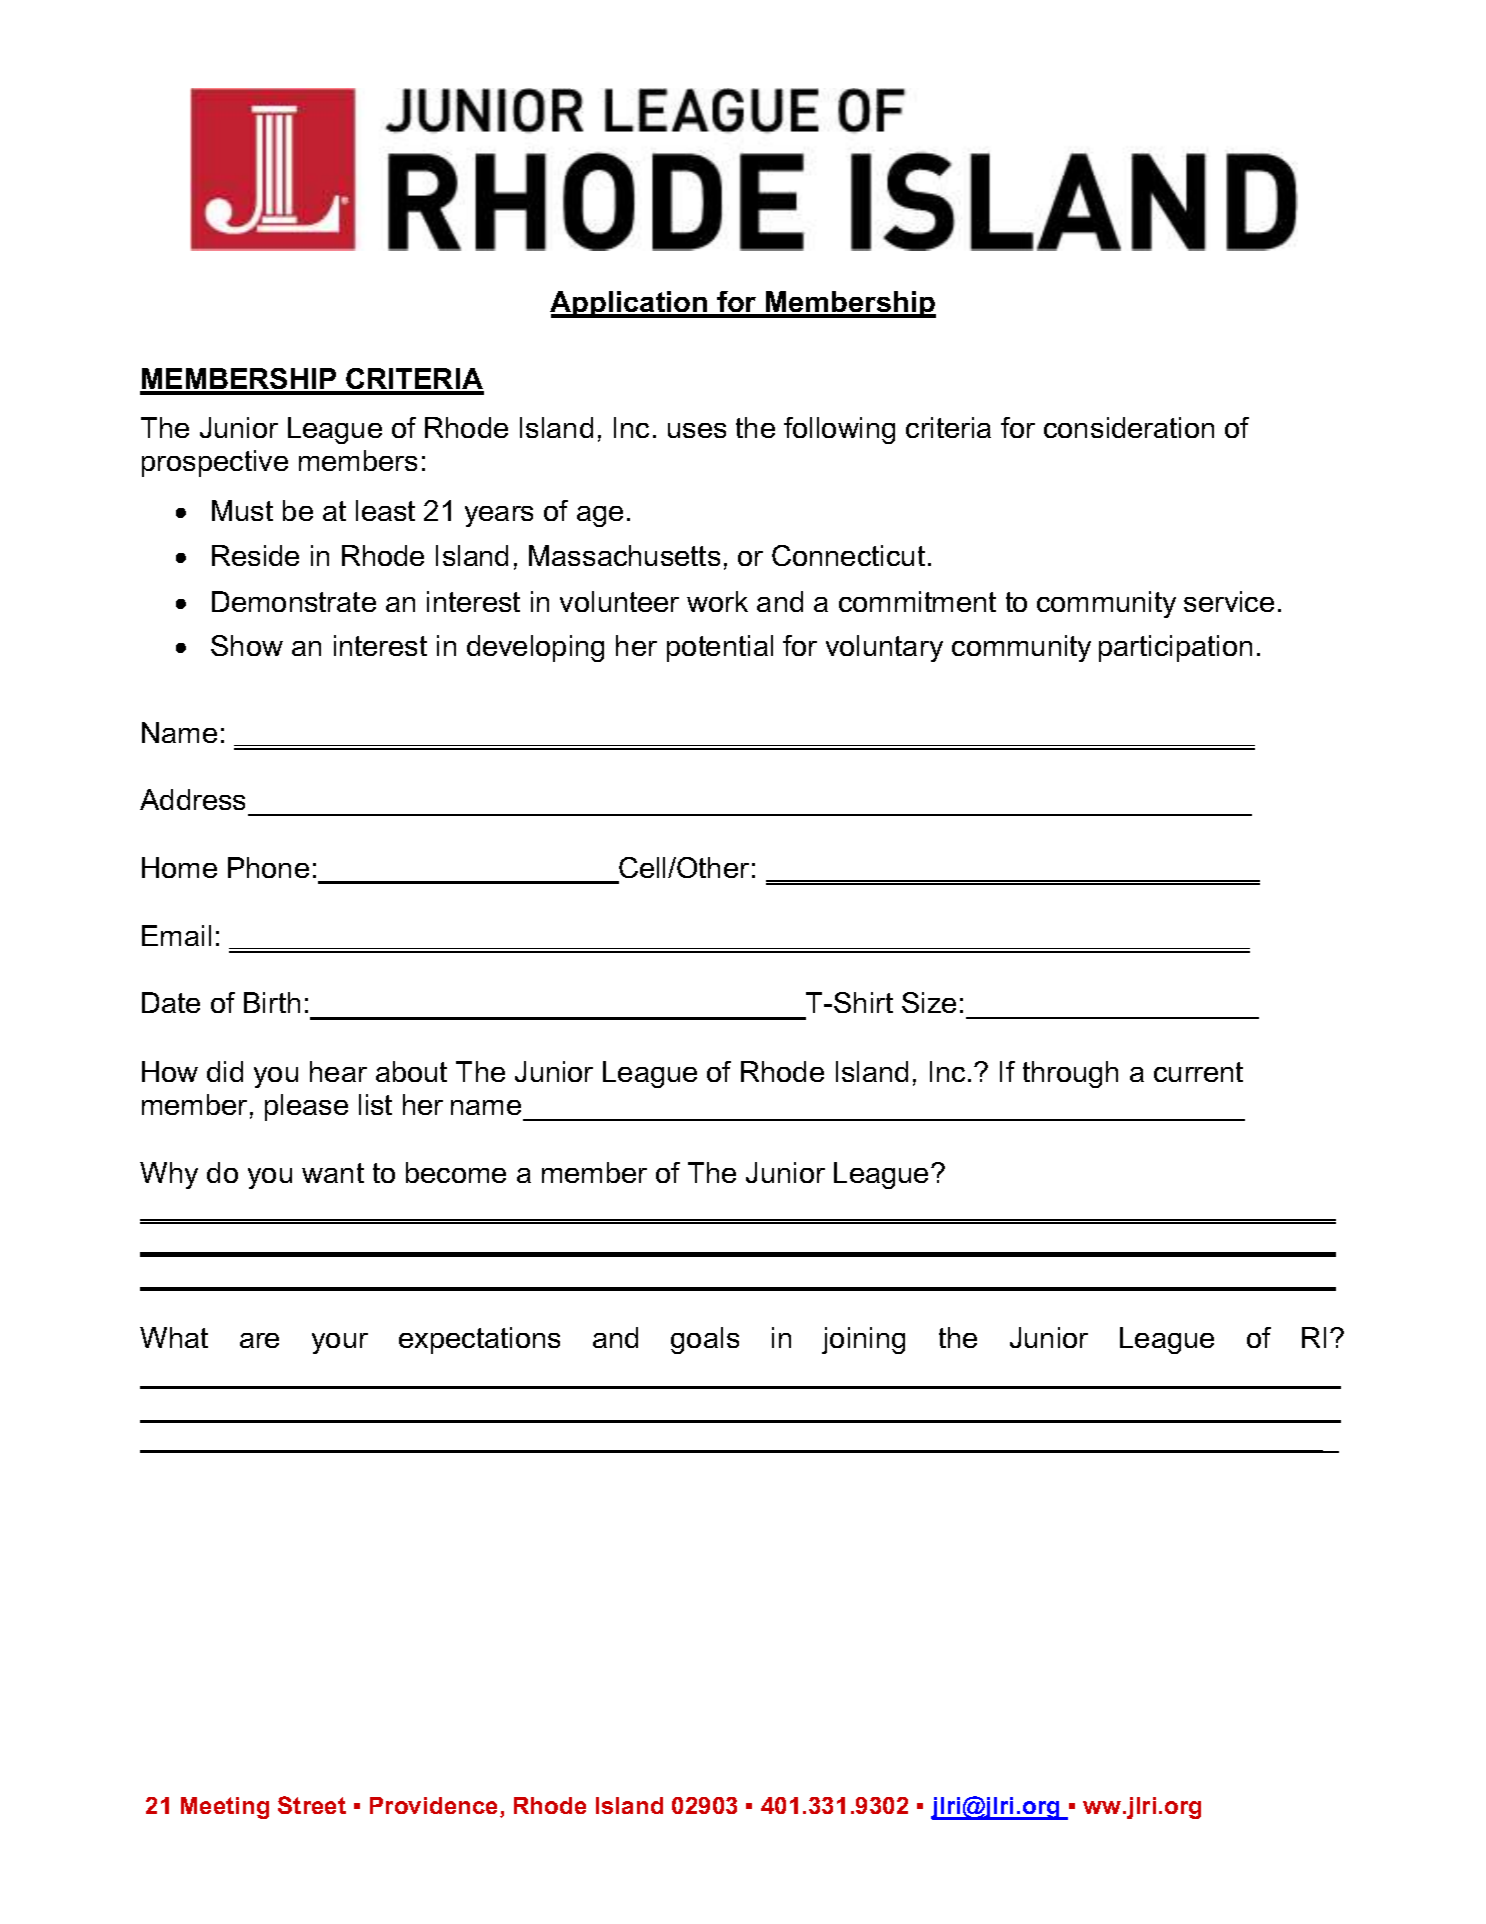 This image has height=1924, width=1486. Describe the element at coordinates (863, 1340) in the image. I see `joining` at that location.
